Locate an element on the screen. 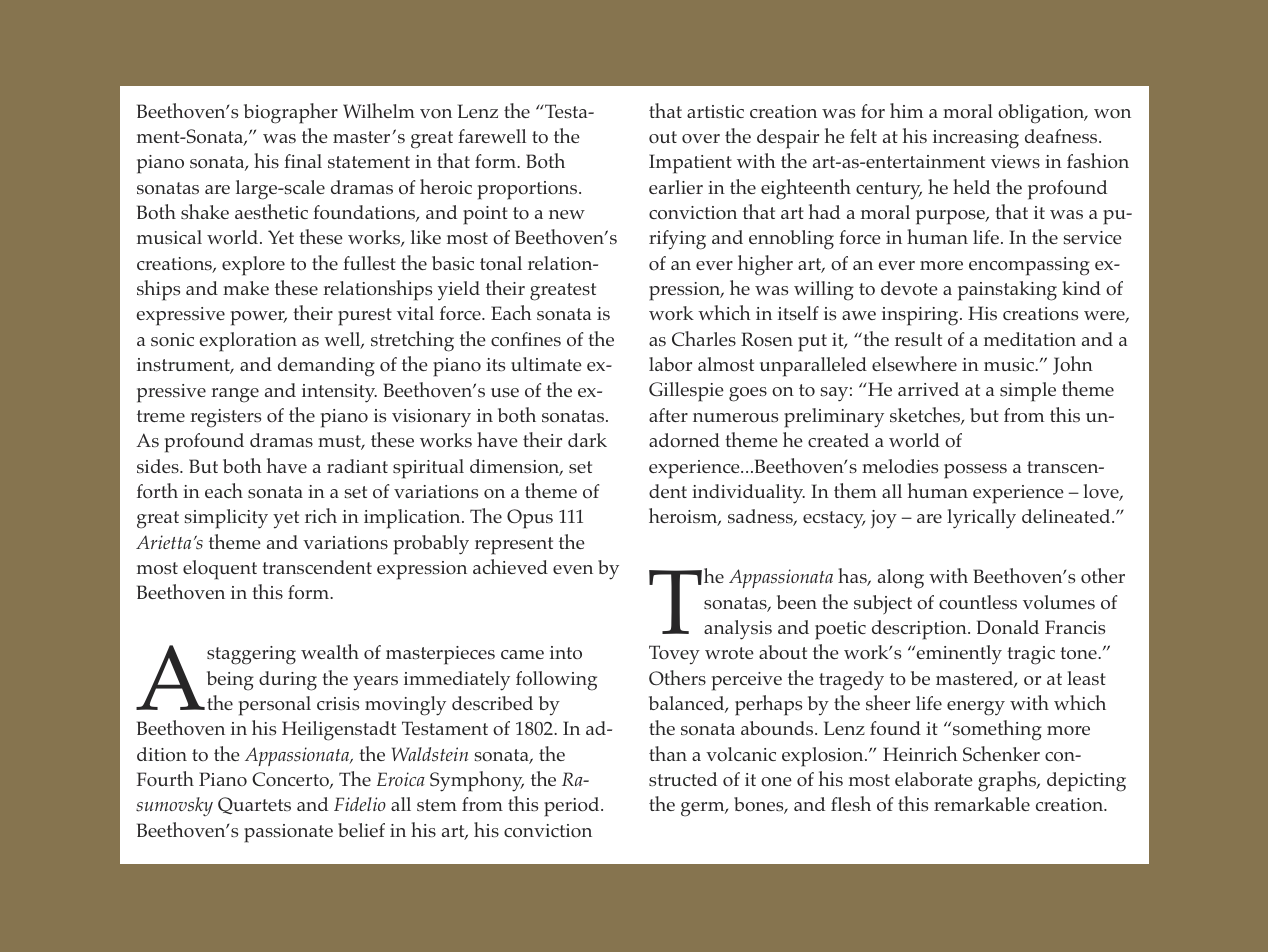  meditation is located at coordinates (1030, 339).
